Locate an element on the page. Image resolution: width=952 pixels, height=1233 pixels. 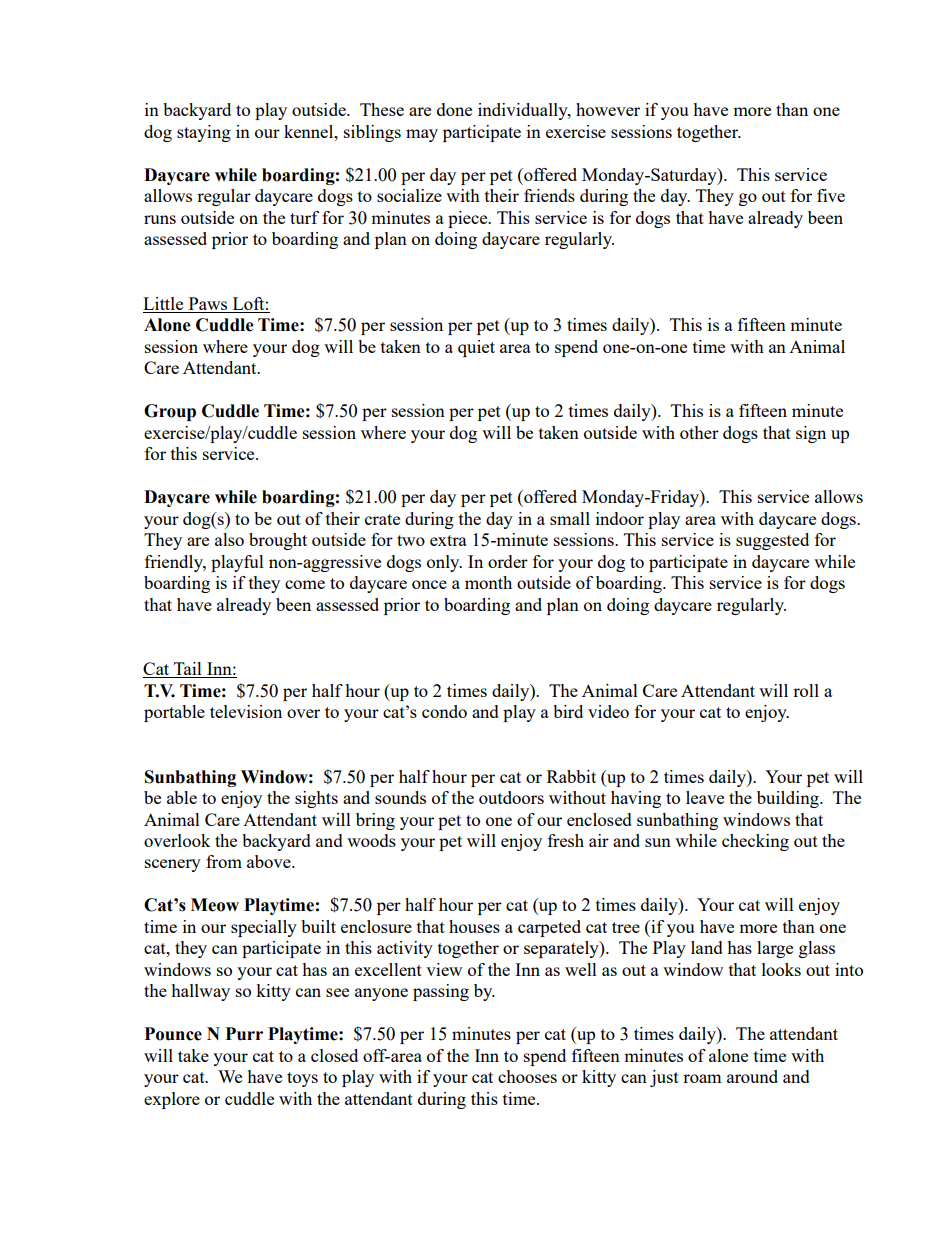
done is located at coordinates (454, 109).
